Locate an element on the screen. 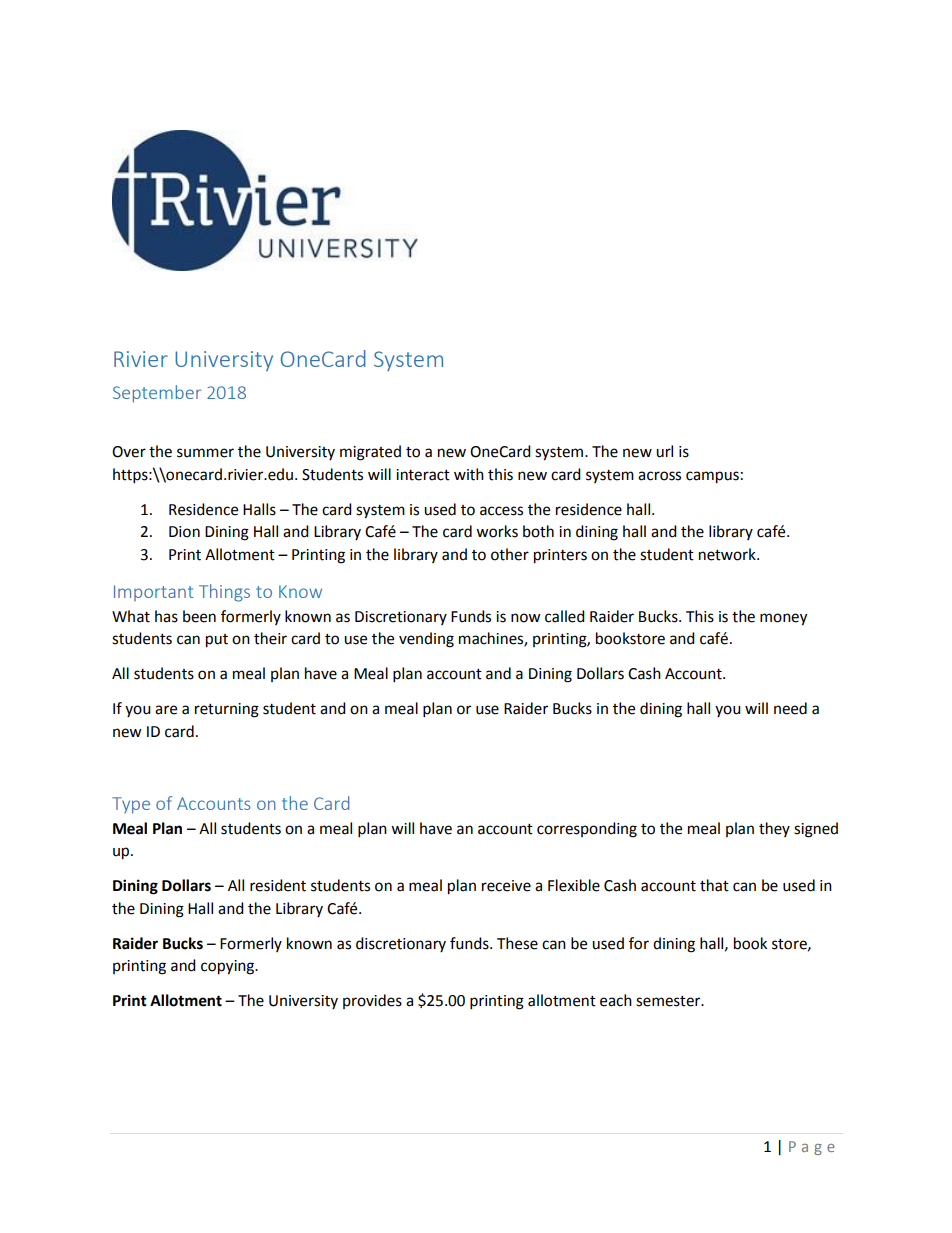 Image resolution: width=952 pixels, height=1233 pixels. copying is located at coordinates (229, 967).
